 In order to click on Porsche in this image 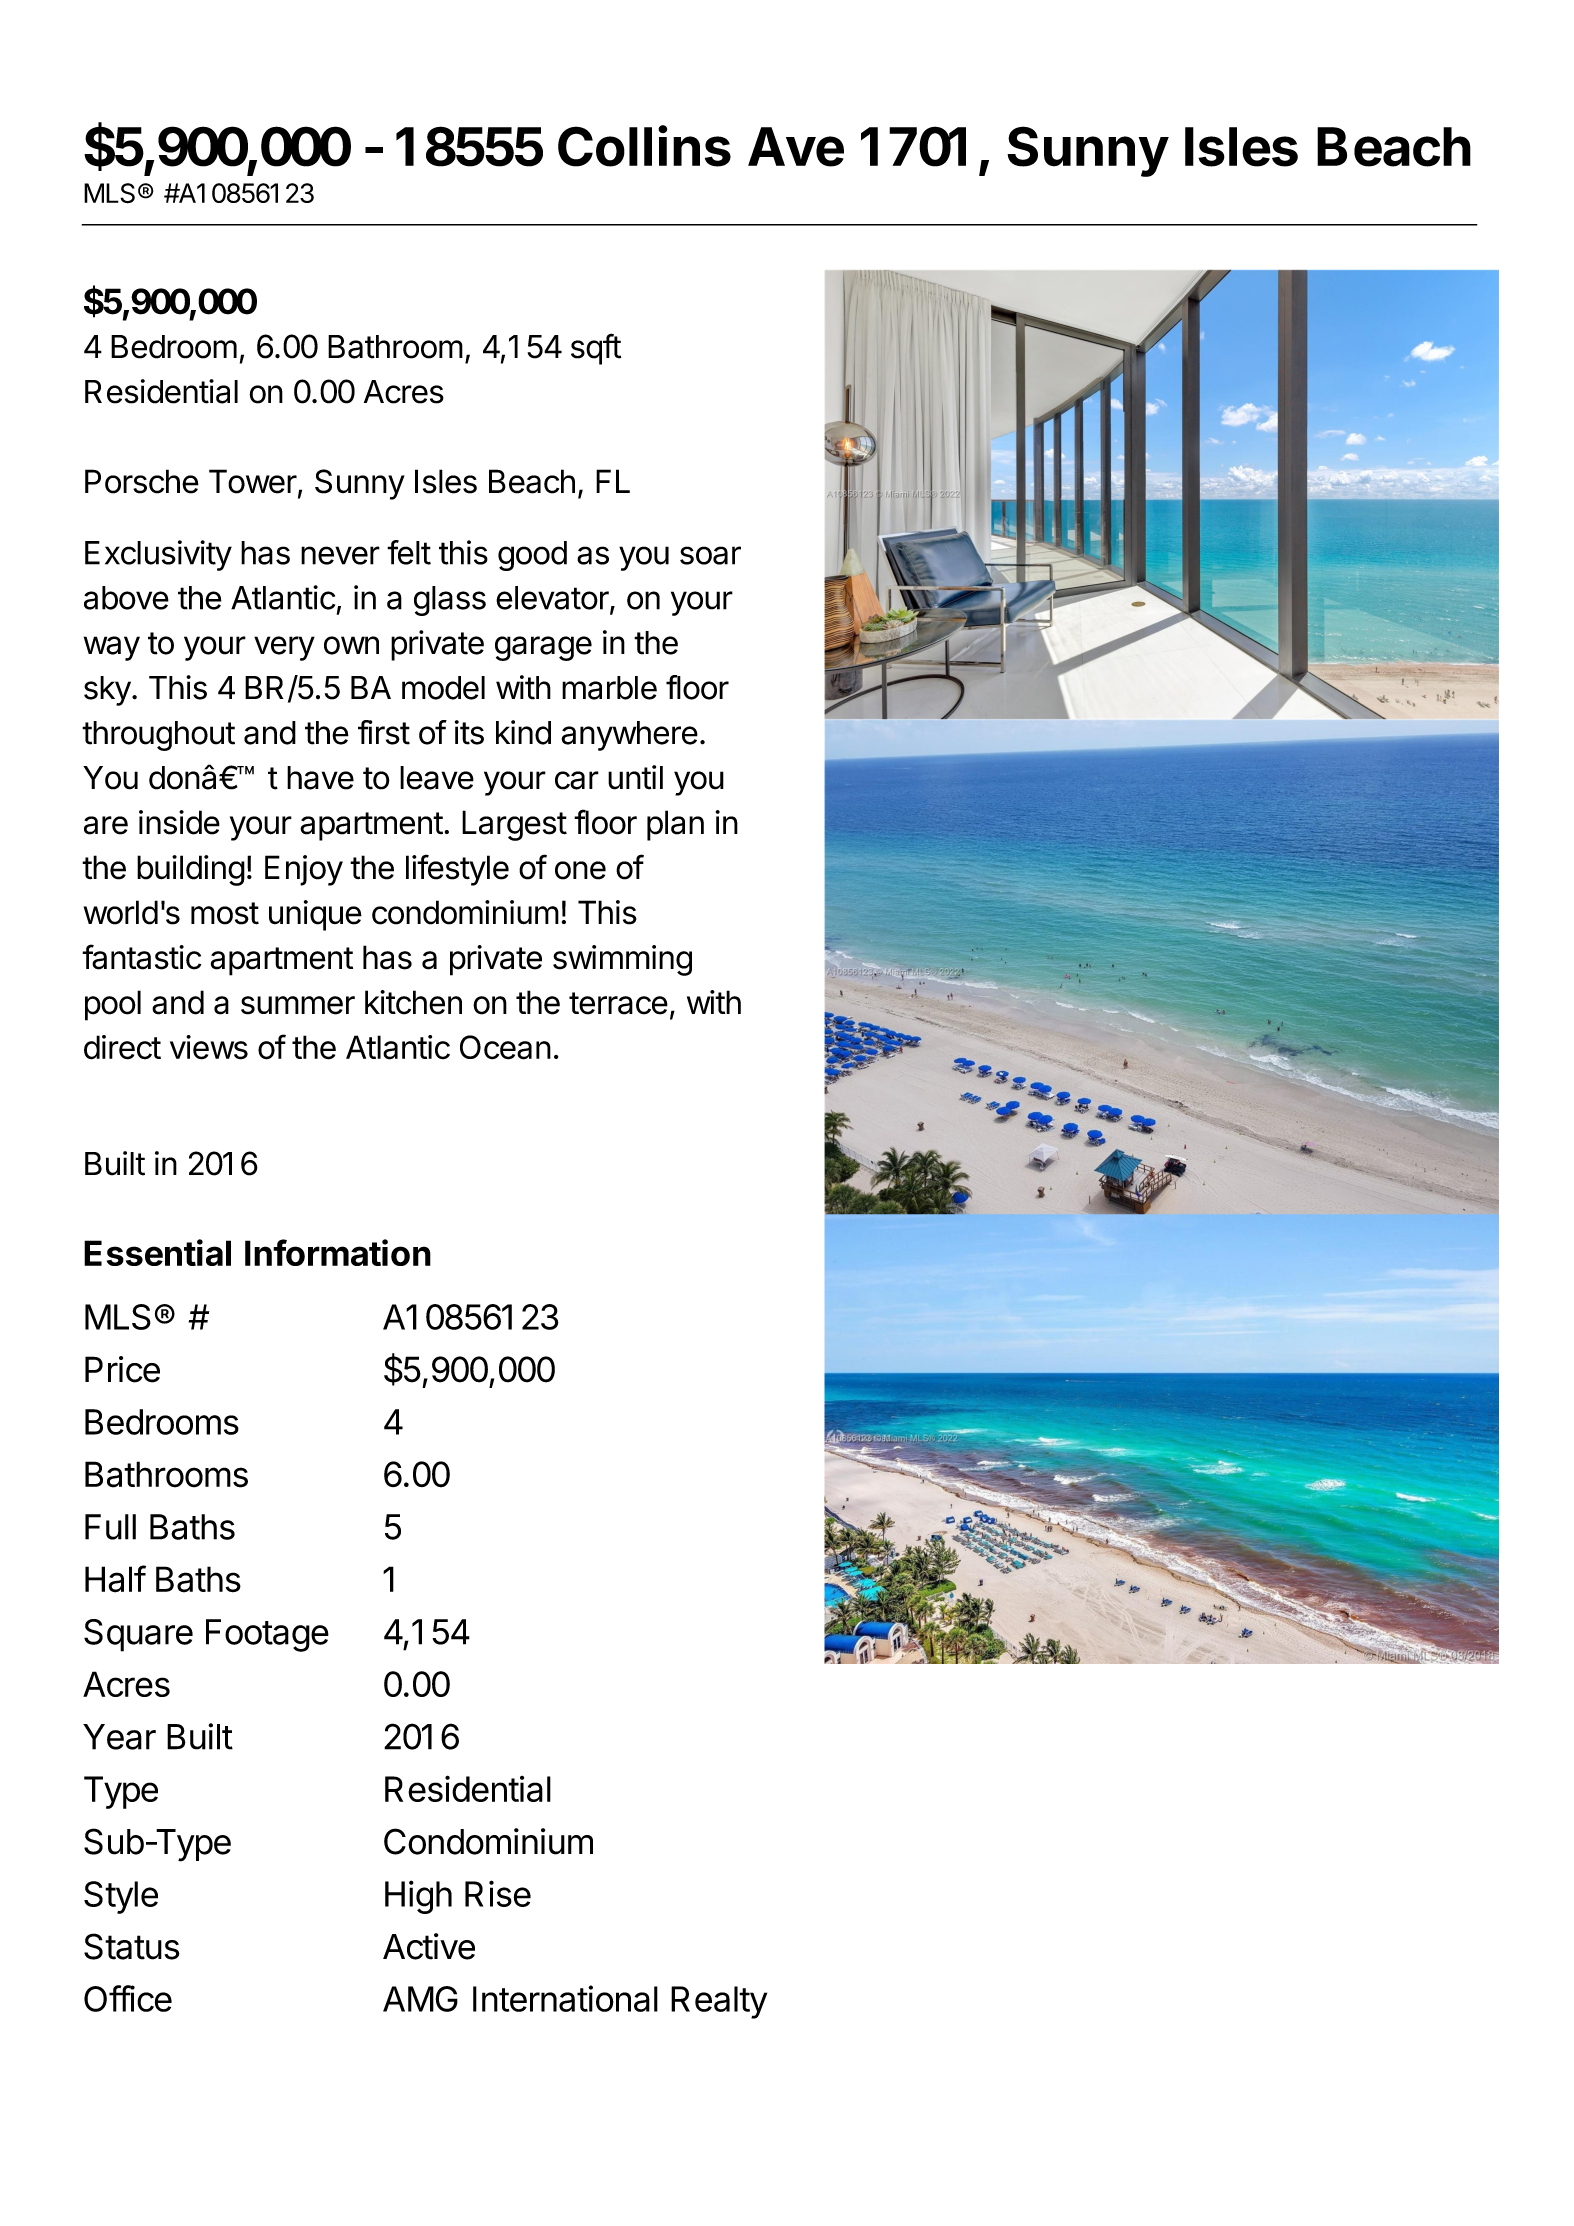, I will do `click(142, 481)`.
